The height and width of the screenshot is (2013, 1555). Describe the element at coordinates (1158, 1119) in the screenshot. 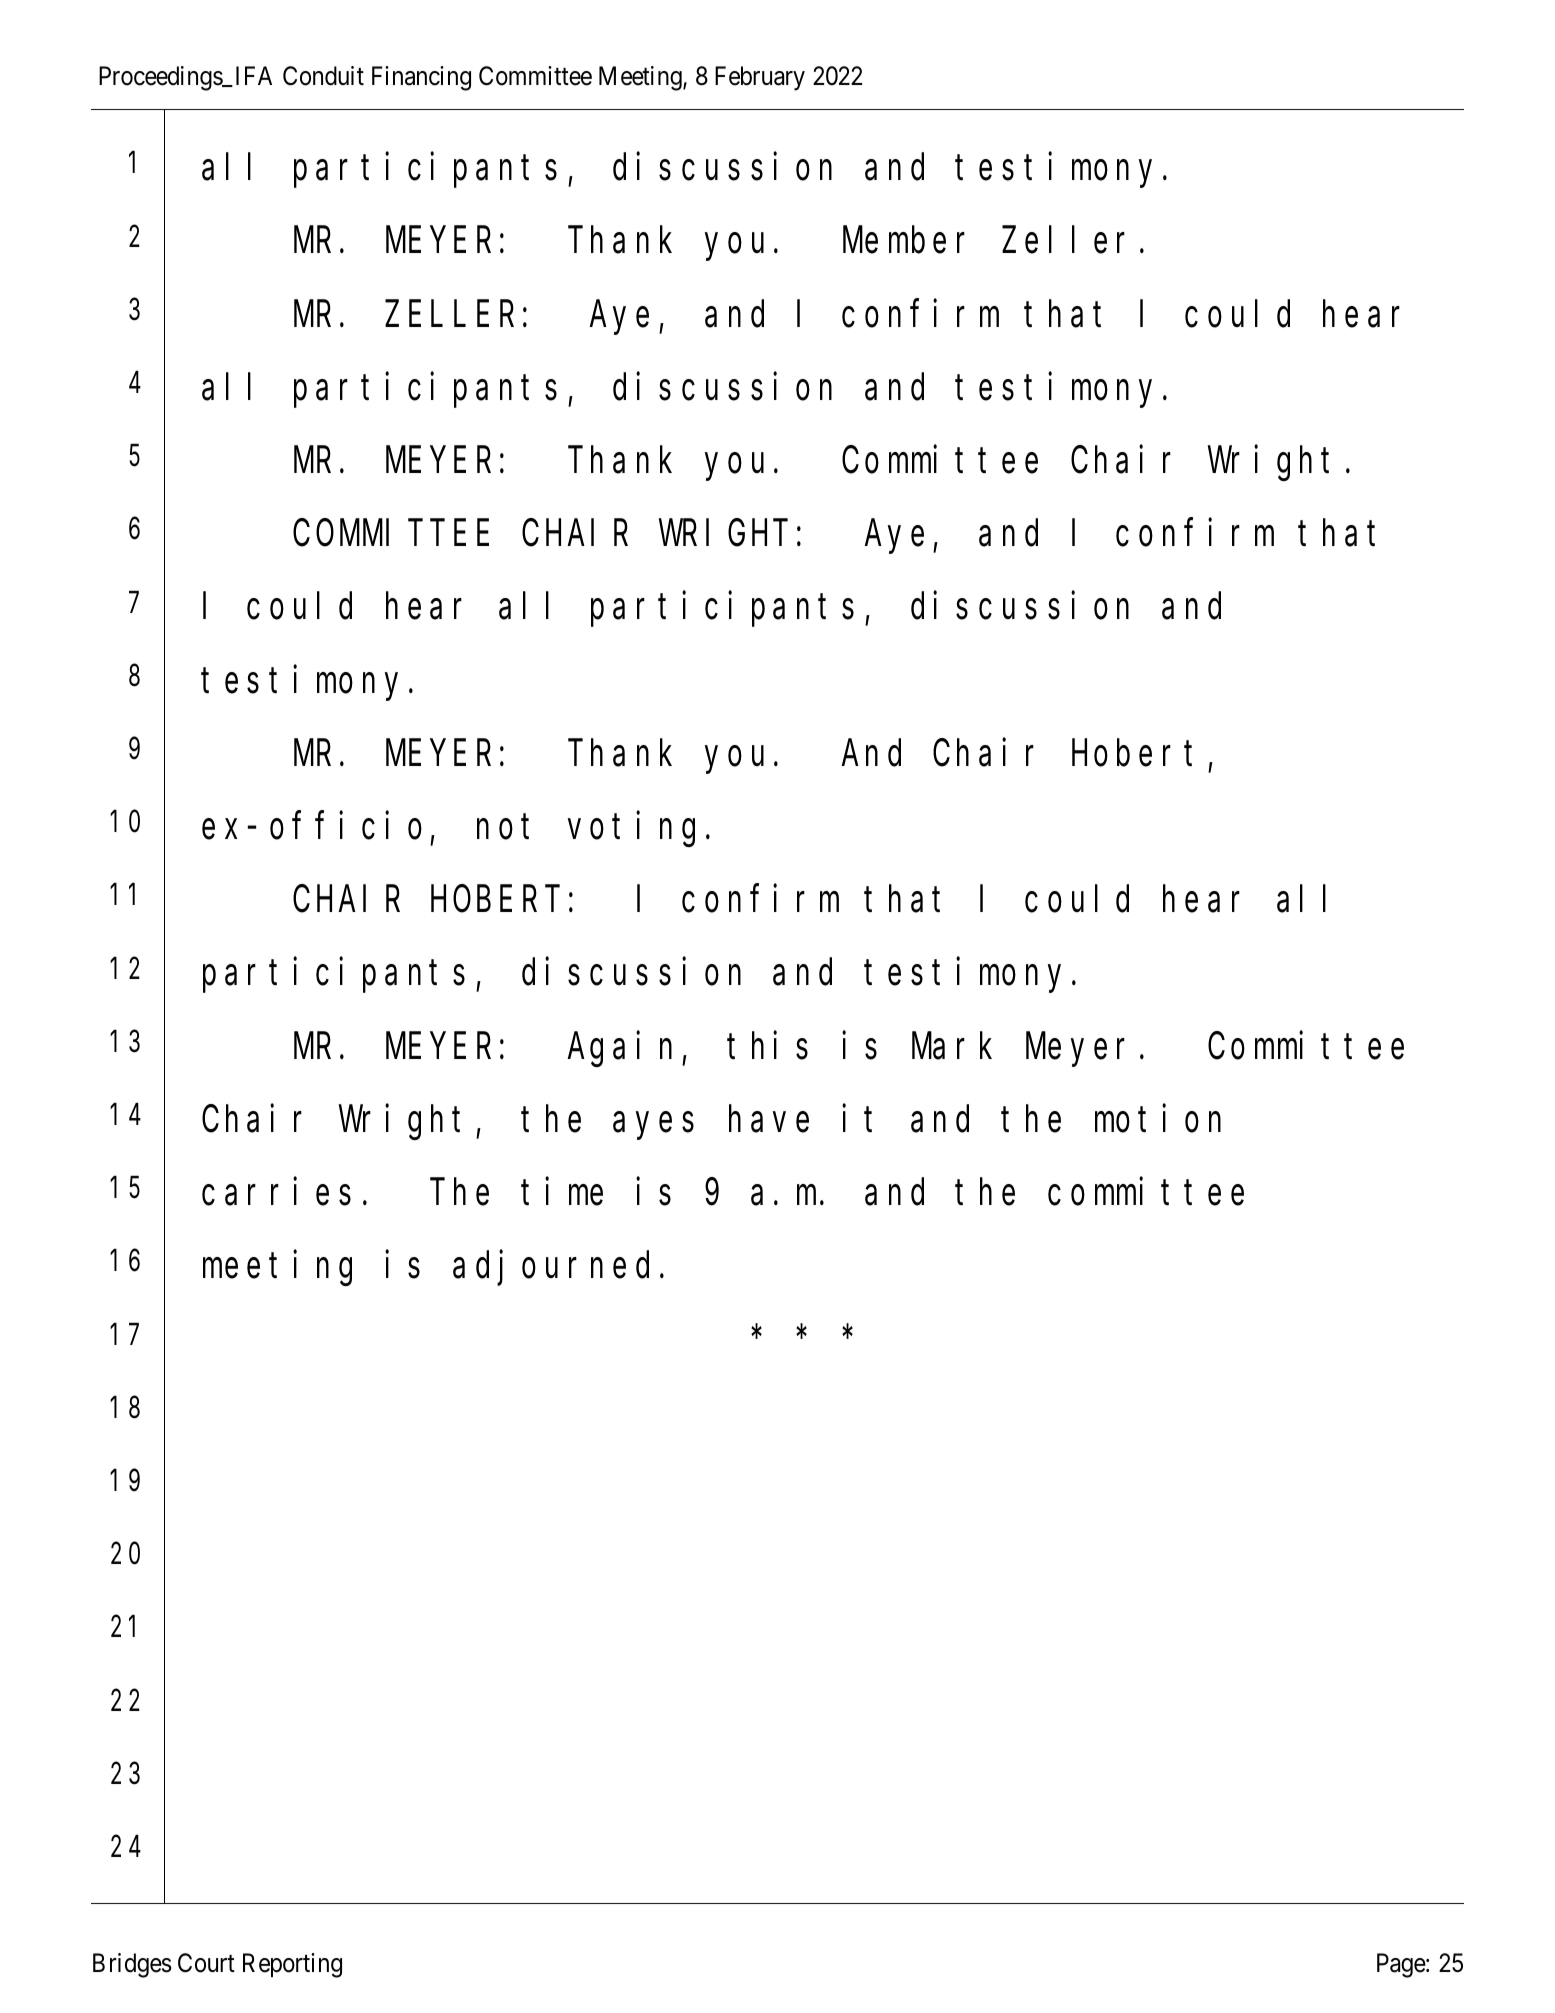

I see `motion` at that location.
